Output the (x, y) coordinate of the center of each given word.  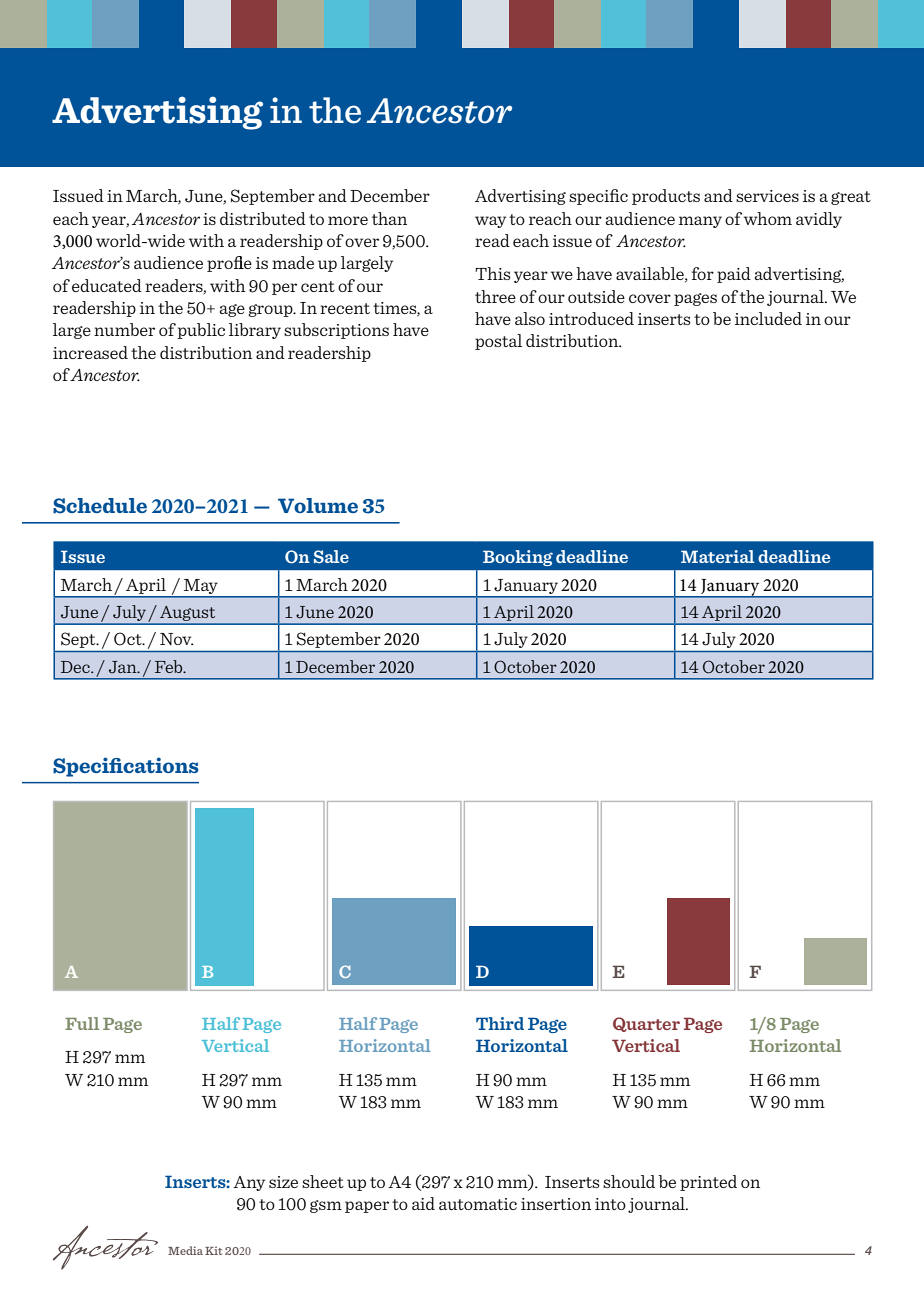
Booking (518, 558)
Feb (170, 666)
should (629, 1181)
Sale (331, 556)
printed (708, 1183)
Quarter (646, 1024)
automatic (478, 1204)
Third (500, 1023)
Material (717, 556)
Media (185, 1250)
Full (82, 1023)
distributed (263, 218)
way (490, 222)
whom (768, 218)
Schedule (100, 506)
